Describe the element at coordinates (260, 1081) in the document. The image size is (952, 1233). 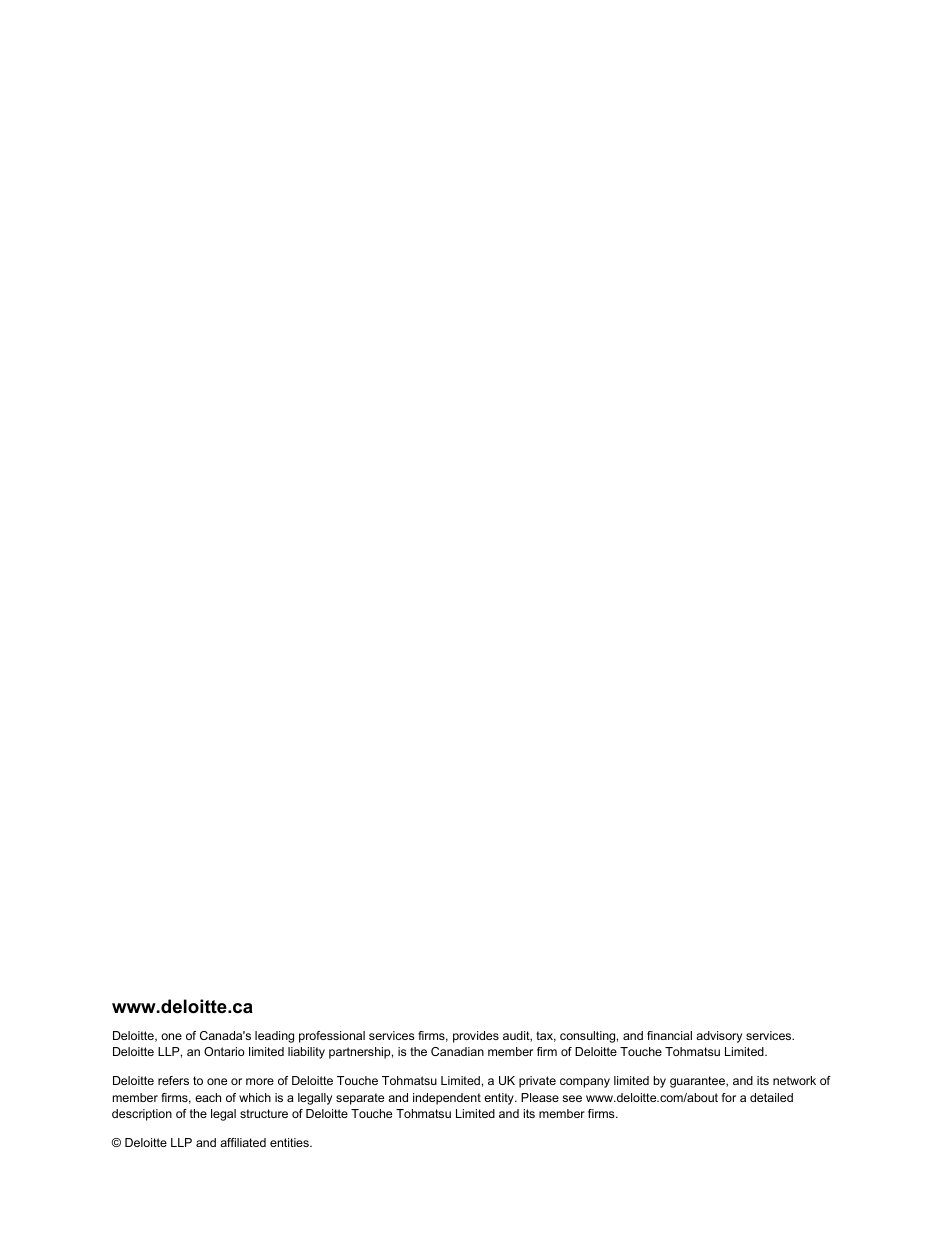
I see `more` at that location.
